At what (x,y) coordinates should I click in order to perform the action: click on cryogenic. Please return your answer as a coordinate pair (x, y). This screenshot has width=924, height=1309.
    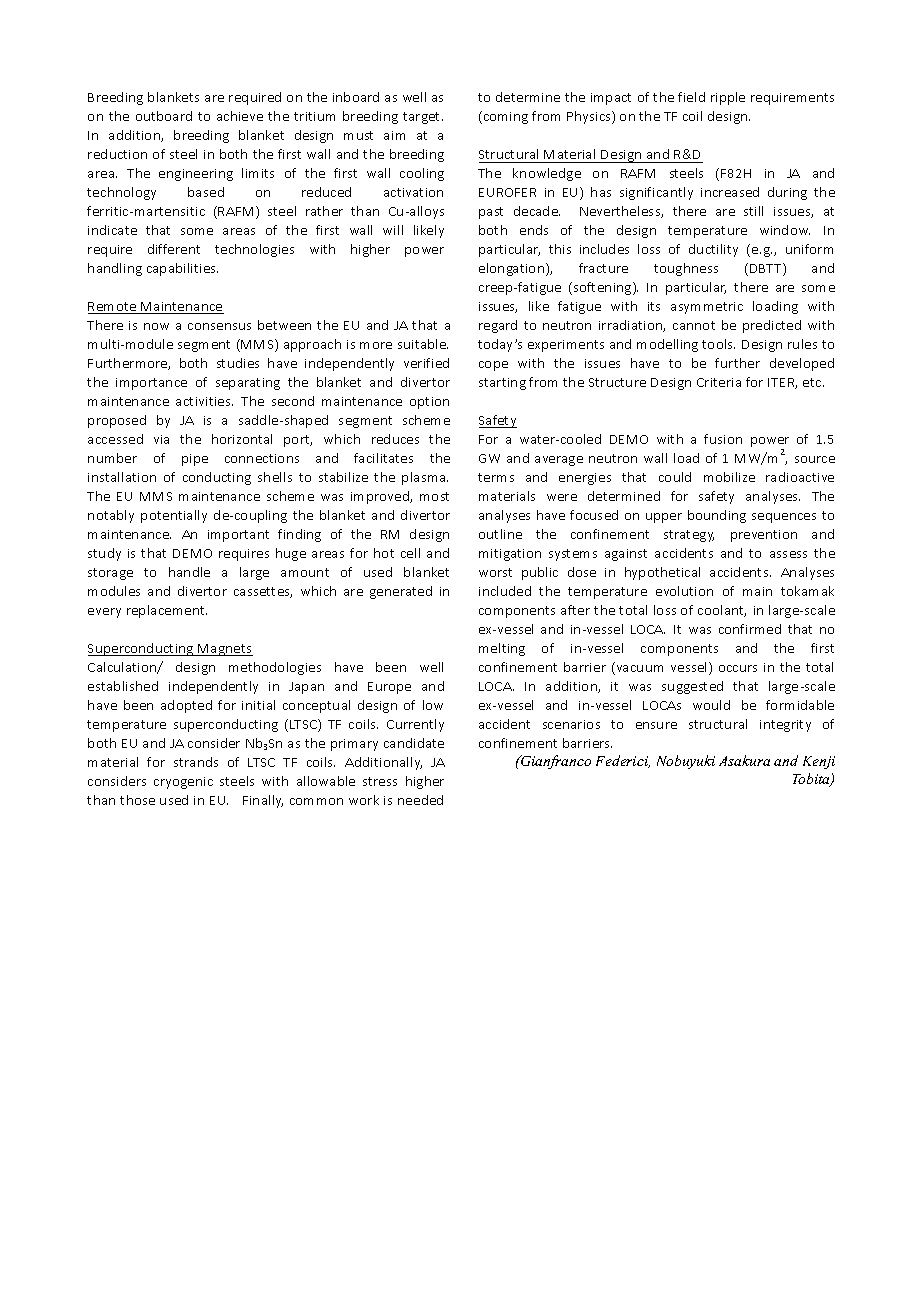
    Looking at the image, I should click on (183, 783).
